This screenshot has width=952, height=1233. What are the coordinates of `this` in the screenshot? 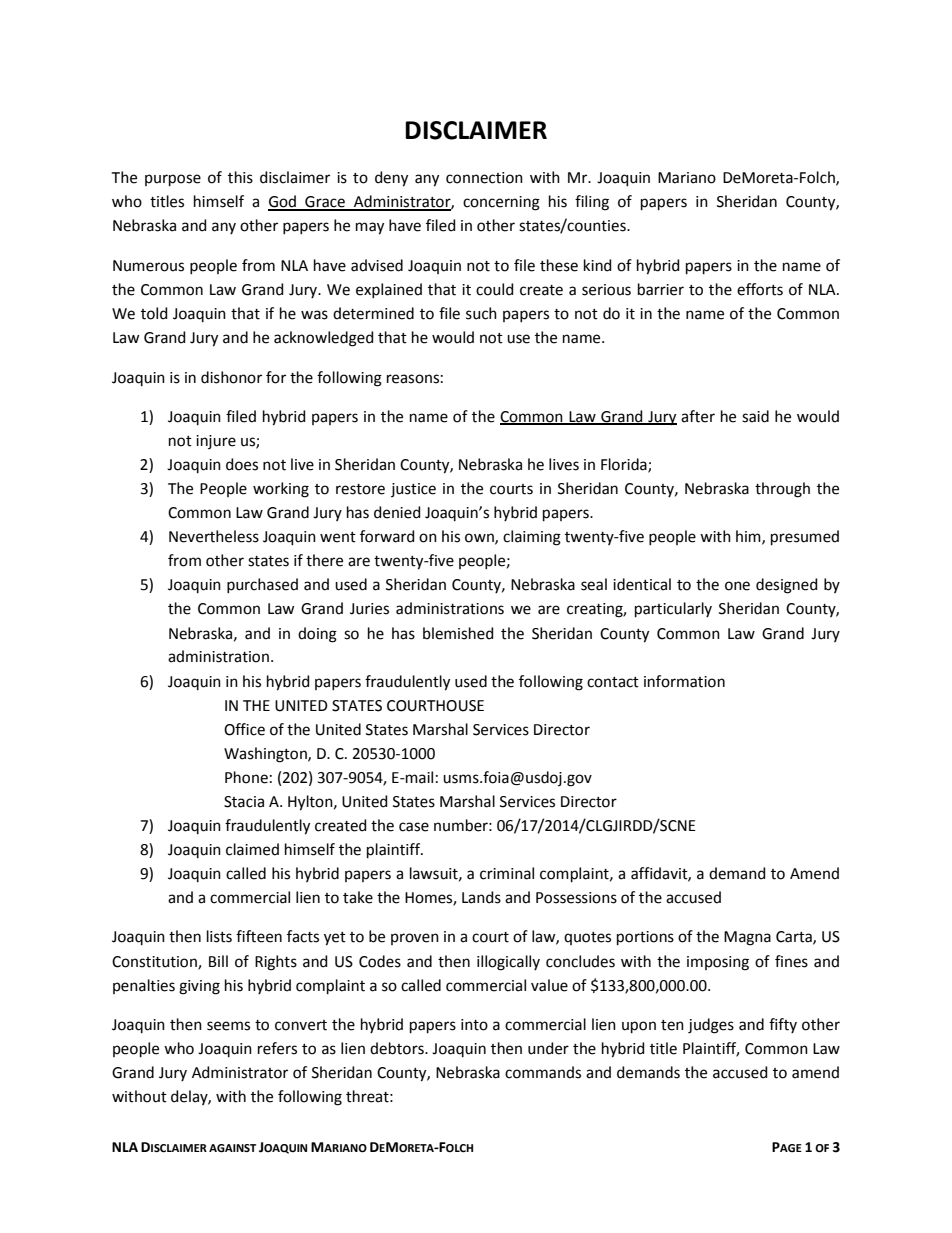 It's located at (240, 177).
